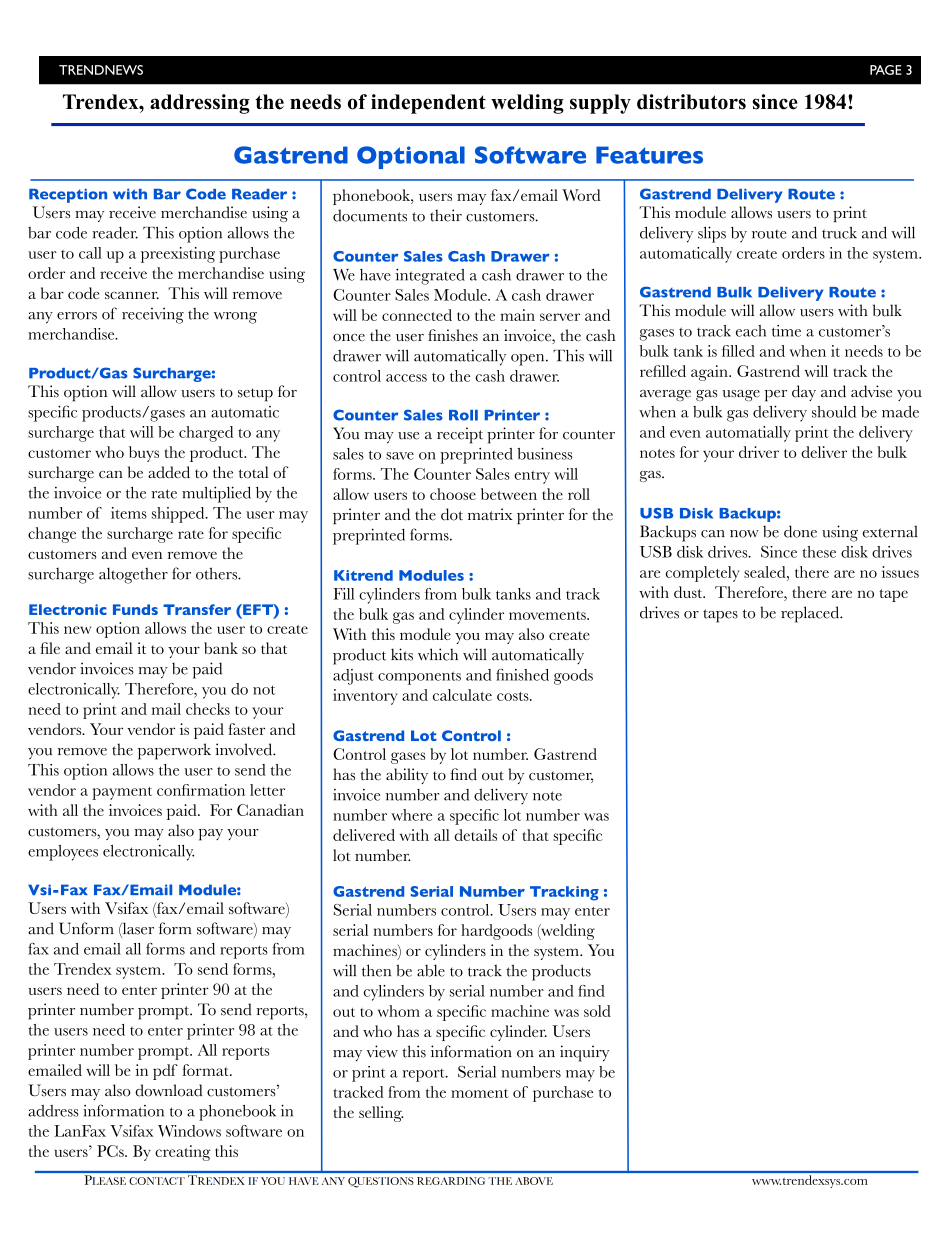 The height and width of the page is (1233, 952). Describe the element at coordinates (886, 70) in the page. I see `PAGE` at that location.
